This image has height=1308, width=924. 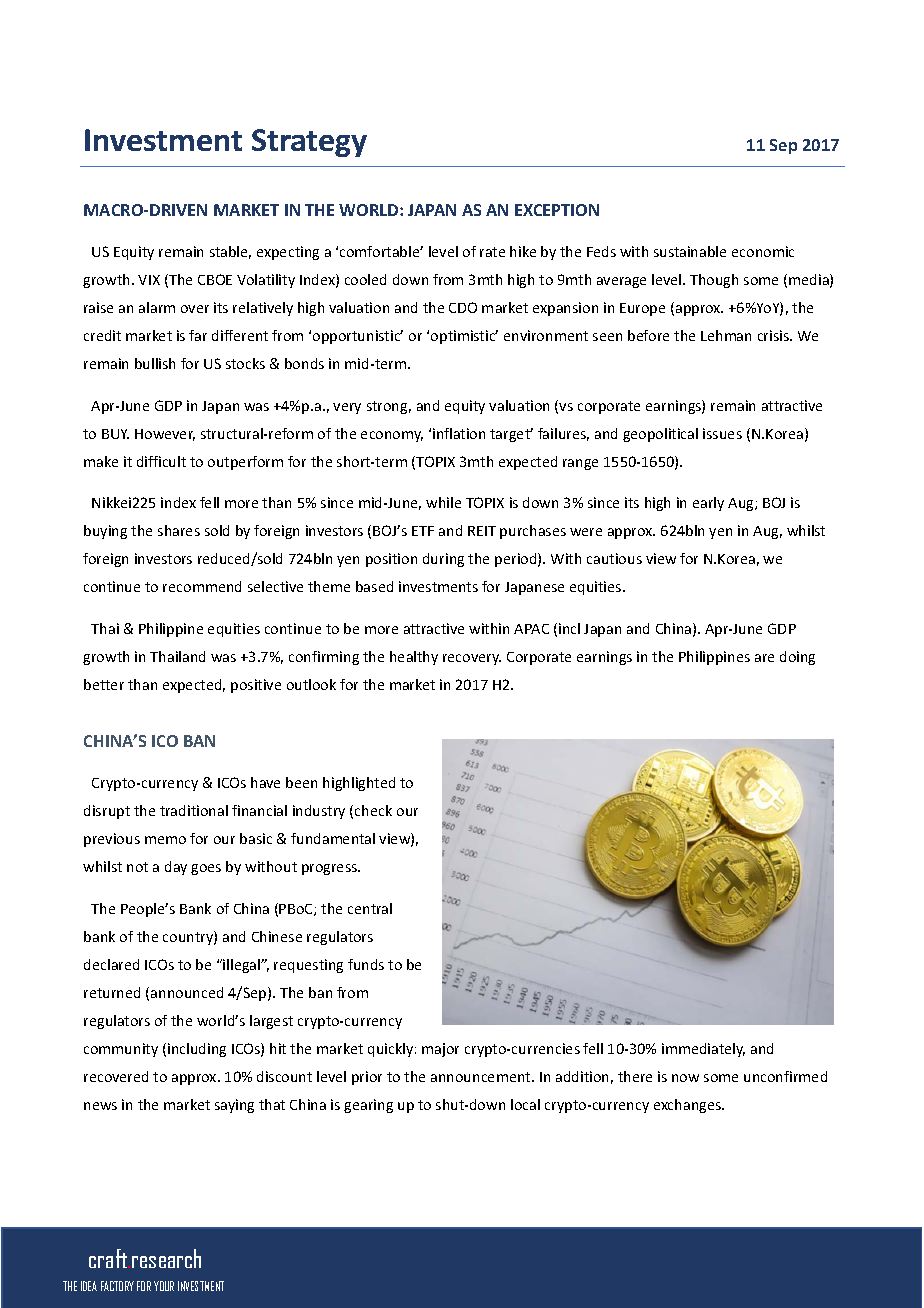 What do you see at coordinates (689, 1106) in the image?
I see `exchanges` at bounding box center [689, 1106].
